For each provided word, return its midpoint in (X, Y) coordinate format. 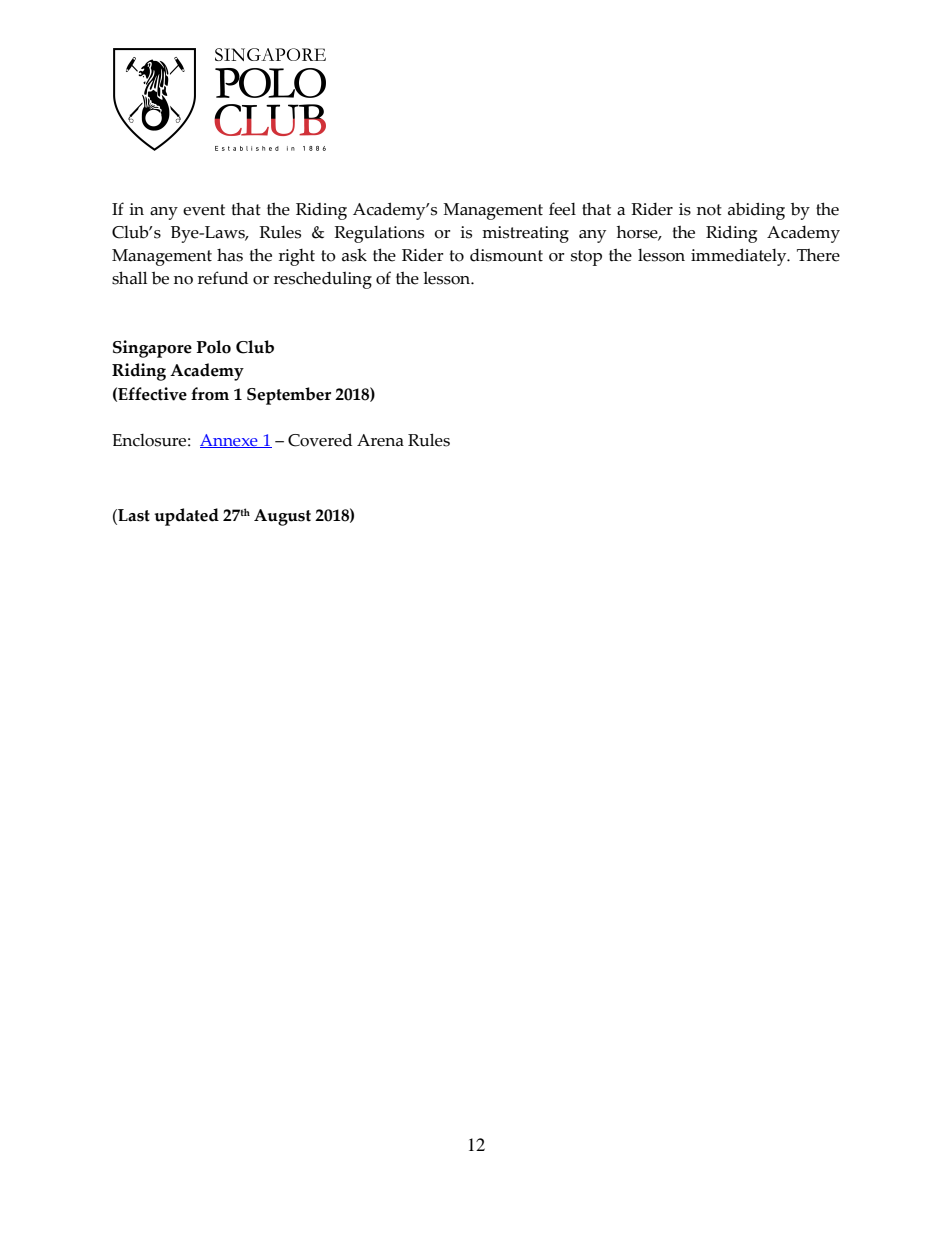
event (204, 210)
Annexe (230, 441)
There (818, 255)
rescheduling (323, 280)
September (289, 396)
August (282, 517)
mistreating (525, 234)
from (210, 394)
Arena (380, 440)
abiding (756, 211)
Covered (320, 440)
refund (223, 278)
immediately (740, 257)
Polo (213, 347)
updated (186, 517)
